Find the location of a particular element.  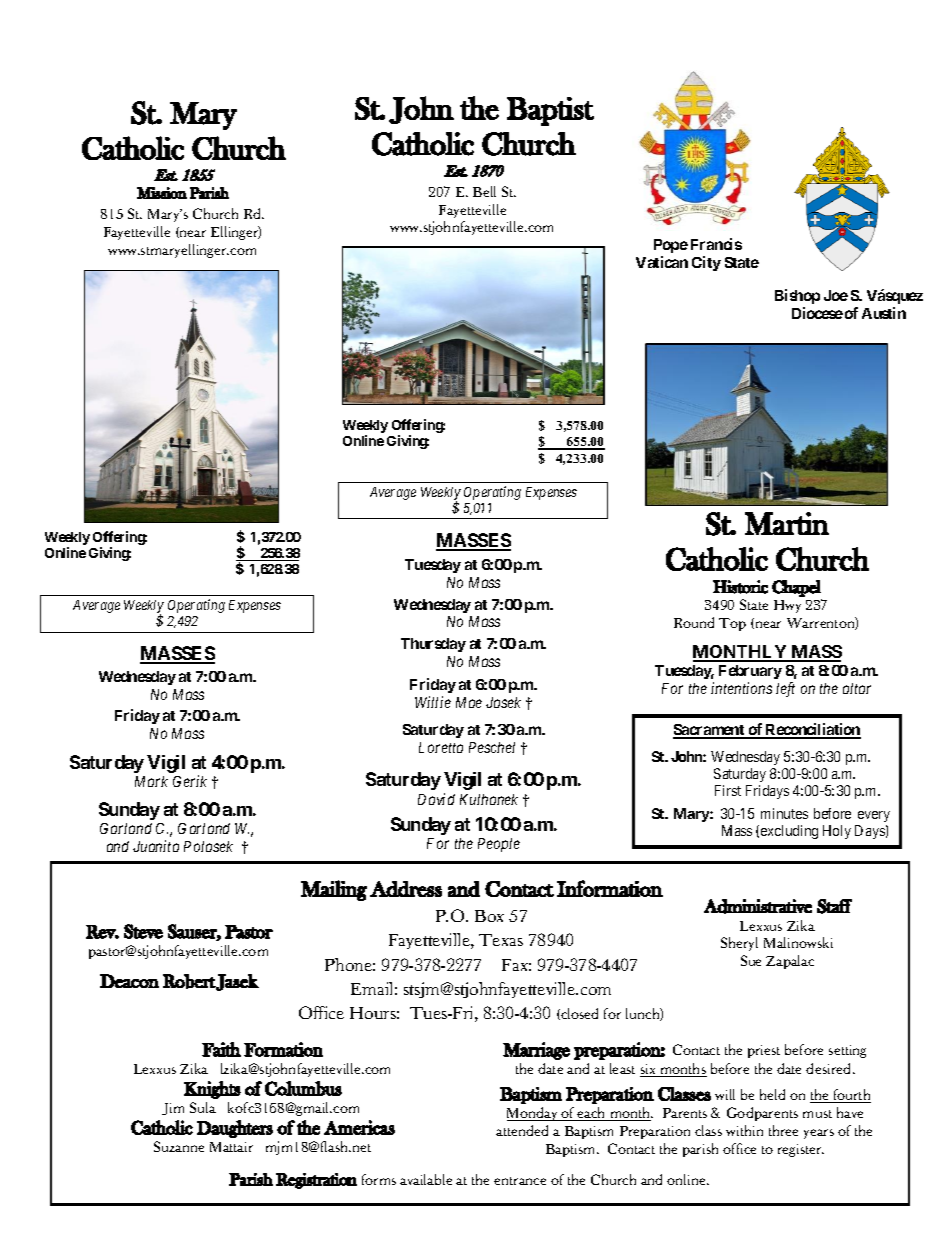

City is located at coordinates (706, 263).
